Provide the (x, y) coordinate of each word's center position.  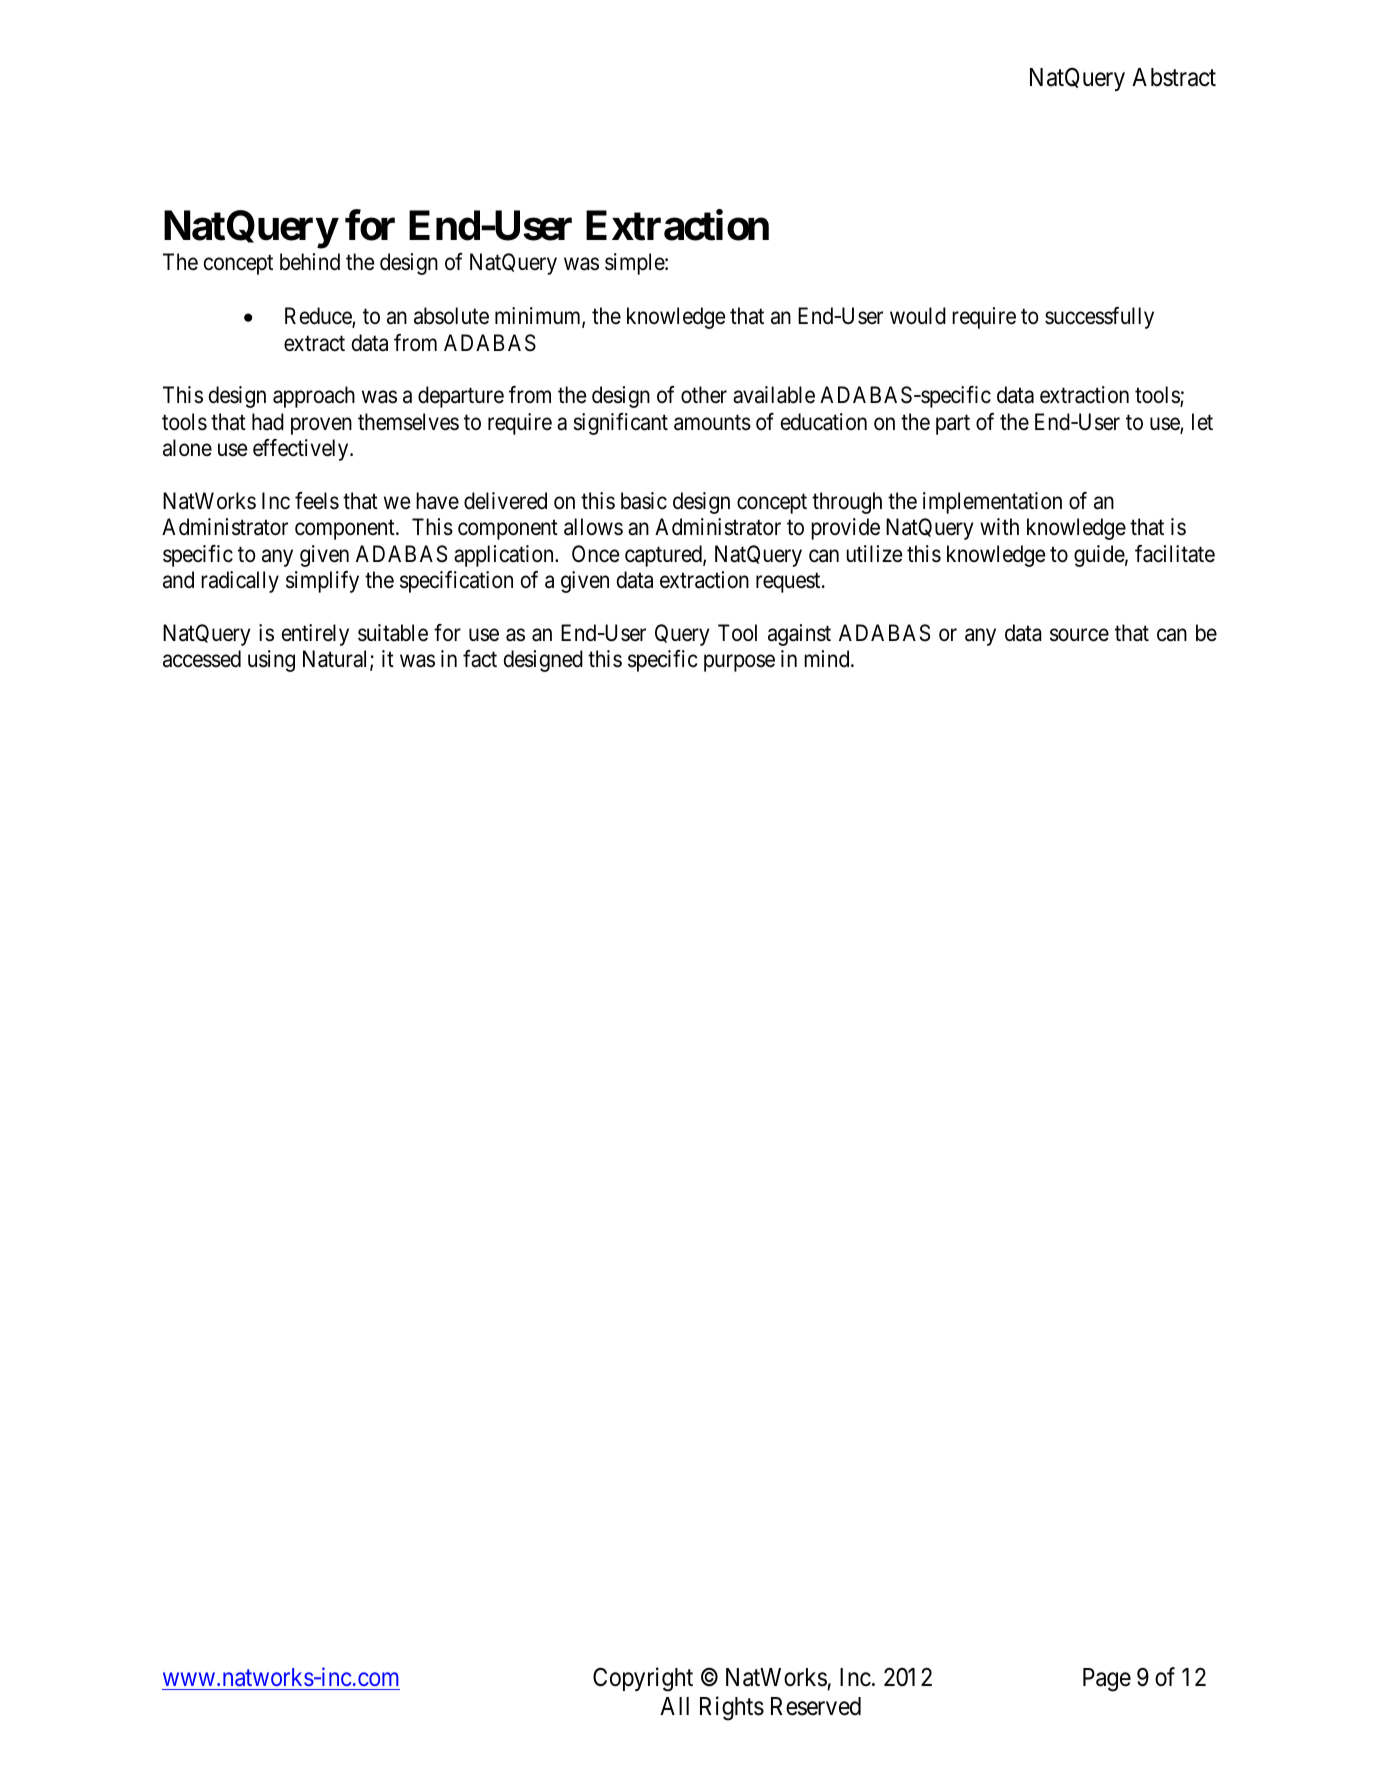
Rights (732, 1708)
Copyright (643, 1679)
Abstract (1174, 77)
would (918, 316)
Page (1107, 1680)
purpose (739, 663)
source (1079, 635)
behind (310, 262)
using (271, 661)
